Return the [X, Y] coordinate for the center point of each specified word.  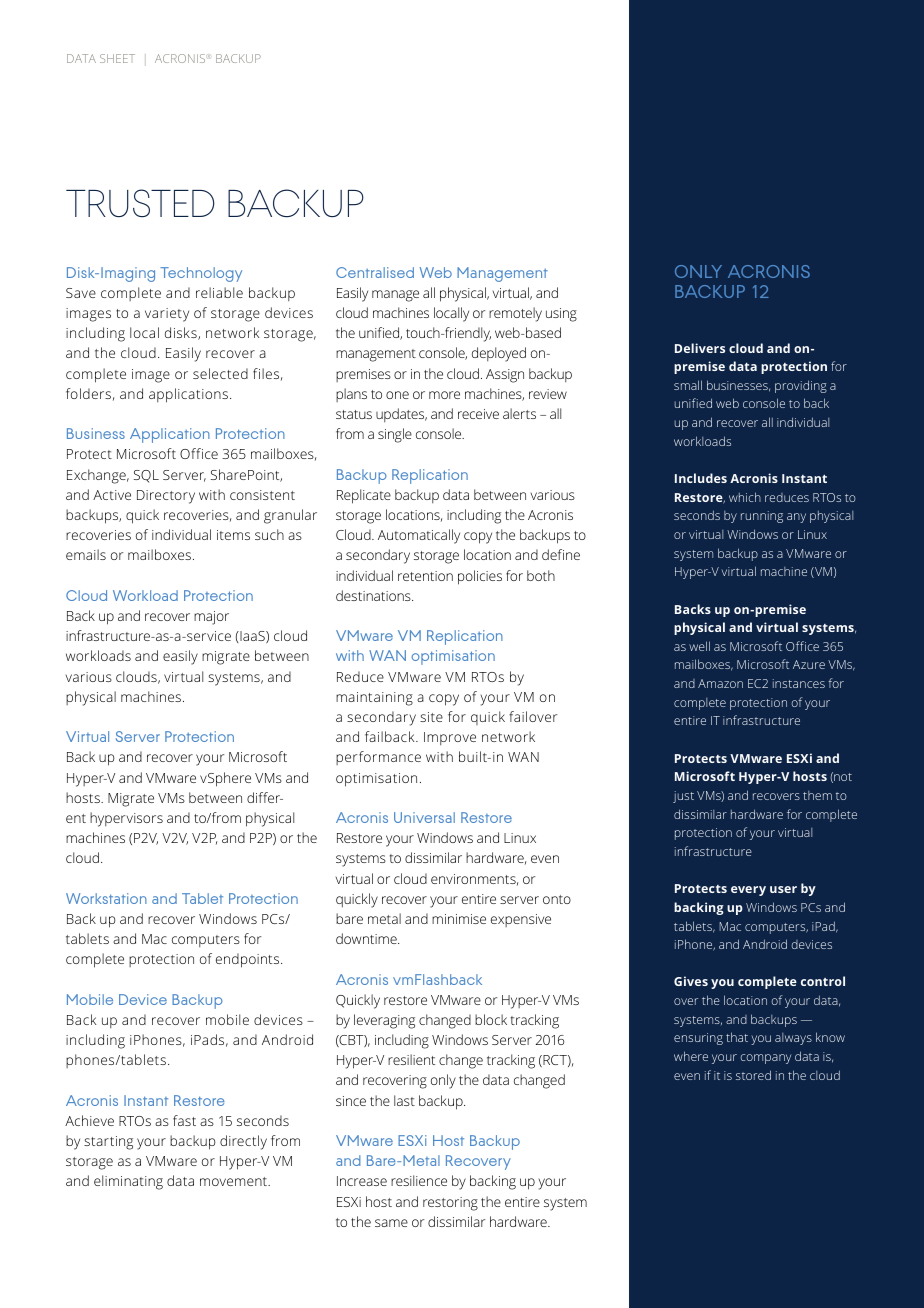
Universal [424, 817]
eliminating [128, 1182]
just [683, 797]
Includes [701, 478]
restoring [450, 1204]
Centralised [375, 272]
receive [478, 414]
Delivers [700, 348]
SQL [146, 476]
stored [753, 1075]
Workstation [106, 898]
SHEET [117, 58]
